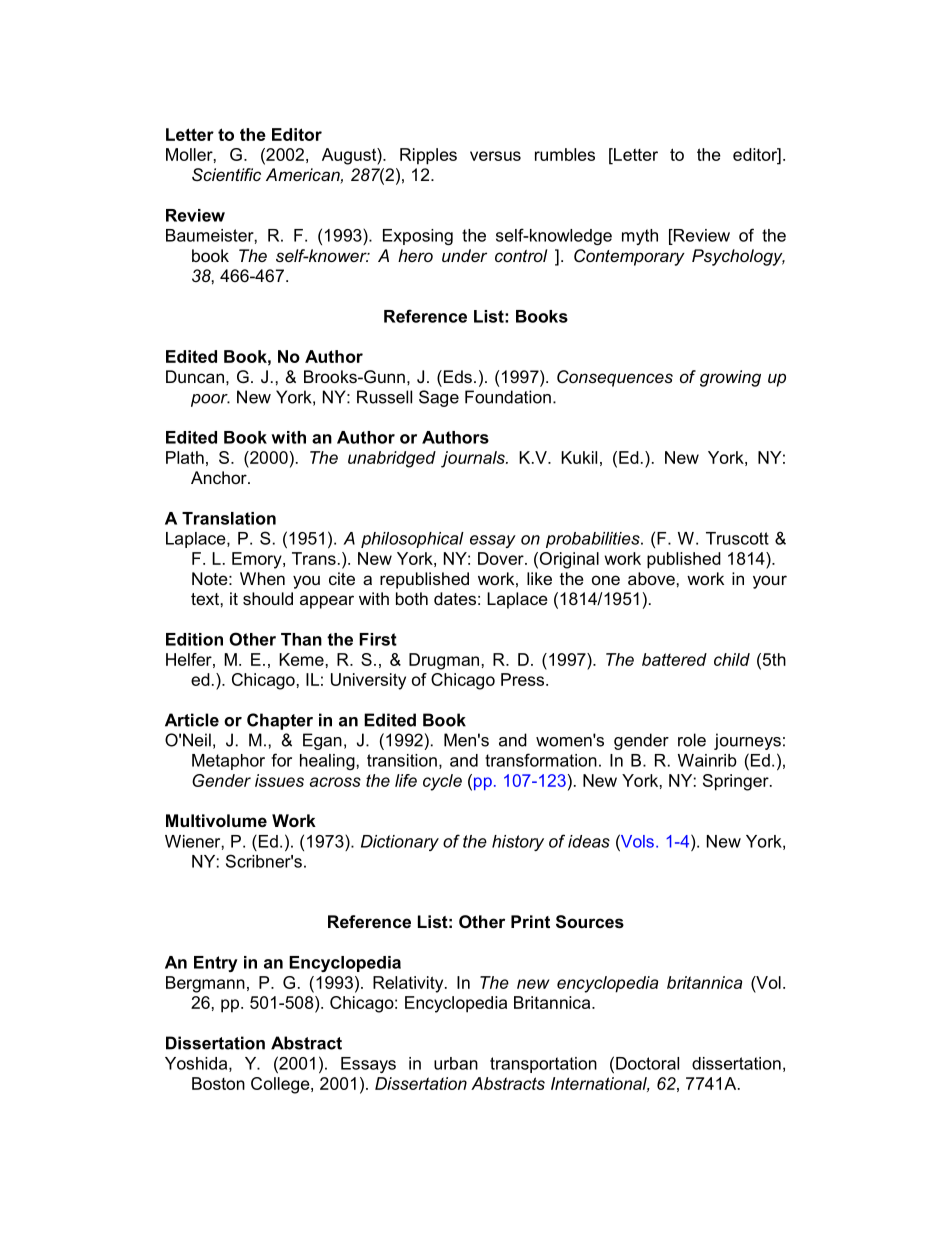 This page has height=1233, width=952. Describe the element at coordinates (226, 174) in the page. I see `Scientific` at that location.
